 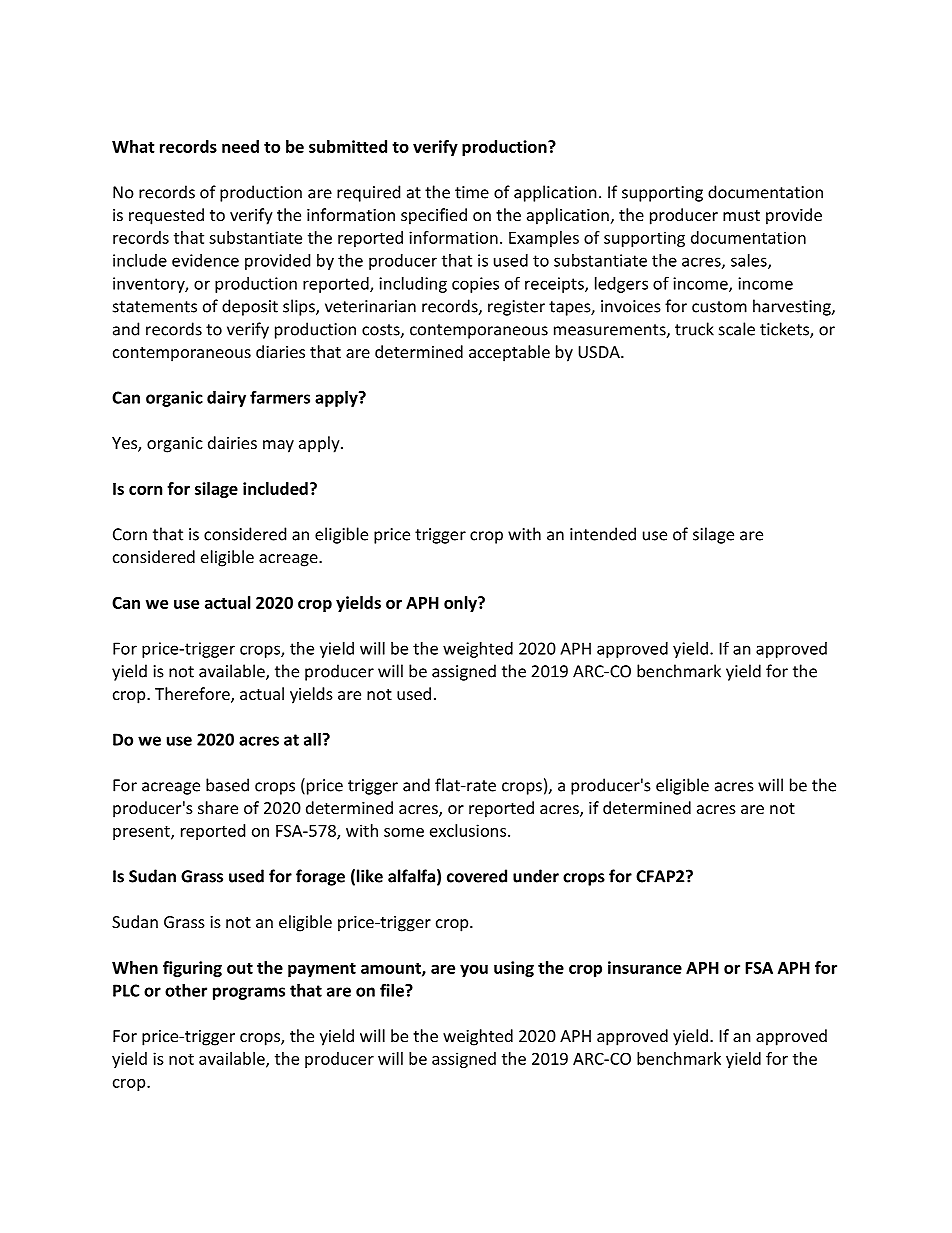 What do you see at coordinates (469, 830) in the screenshot?
I see `exclusions` at bounding box center [469, 830].
